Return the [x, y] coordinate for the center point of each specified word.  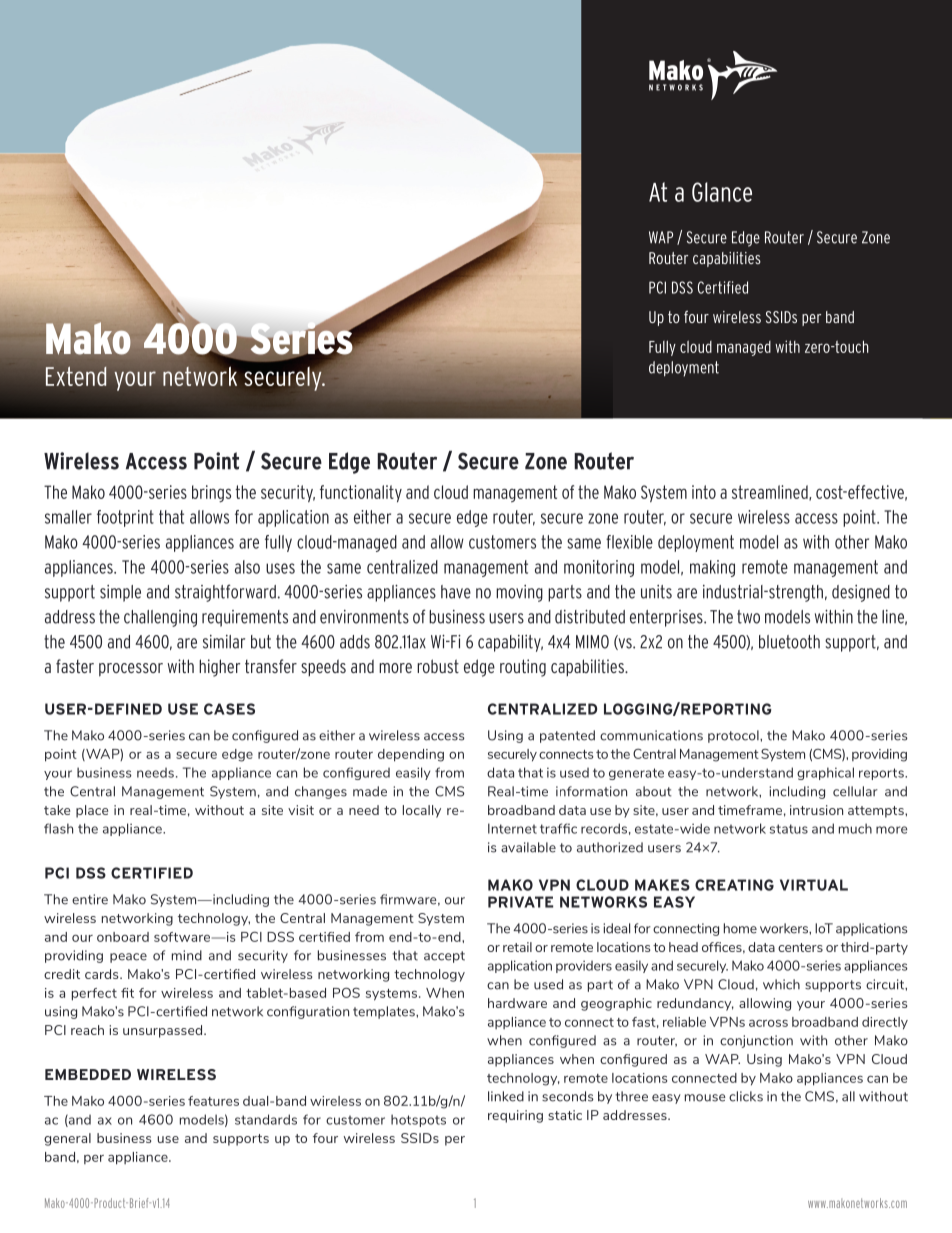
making [712, 568]
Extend [76, 376]
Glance [722, 192]
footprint [125, 518]
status [789, 829]
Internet [512, 828]
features [213, 1101]
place [92, 811]
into [704, 492]
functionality [361, 493]
